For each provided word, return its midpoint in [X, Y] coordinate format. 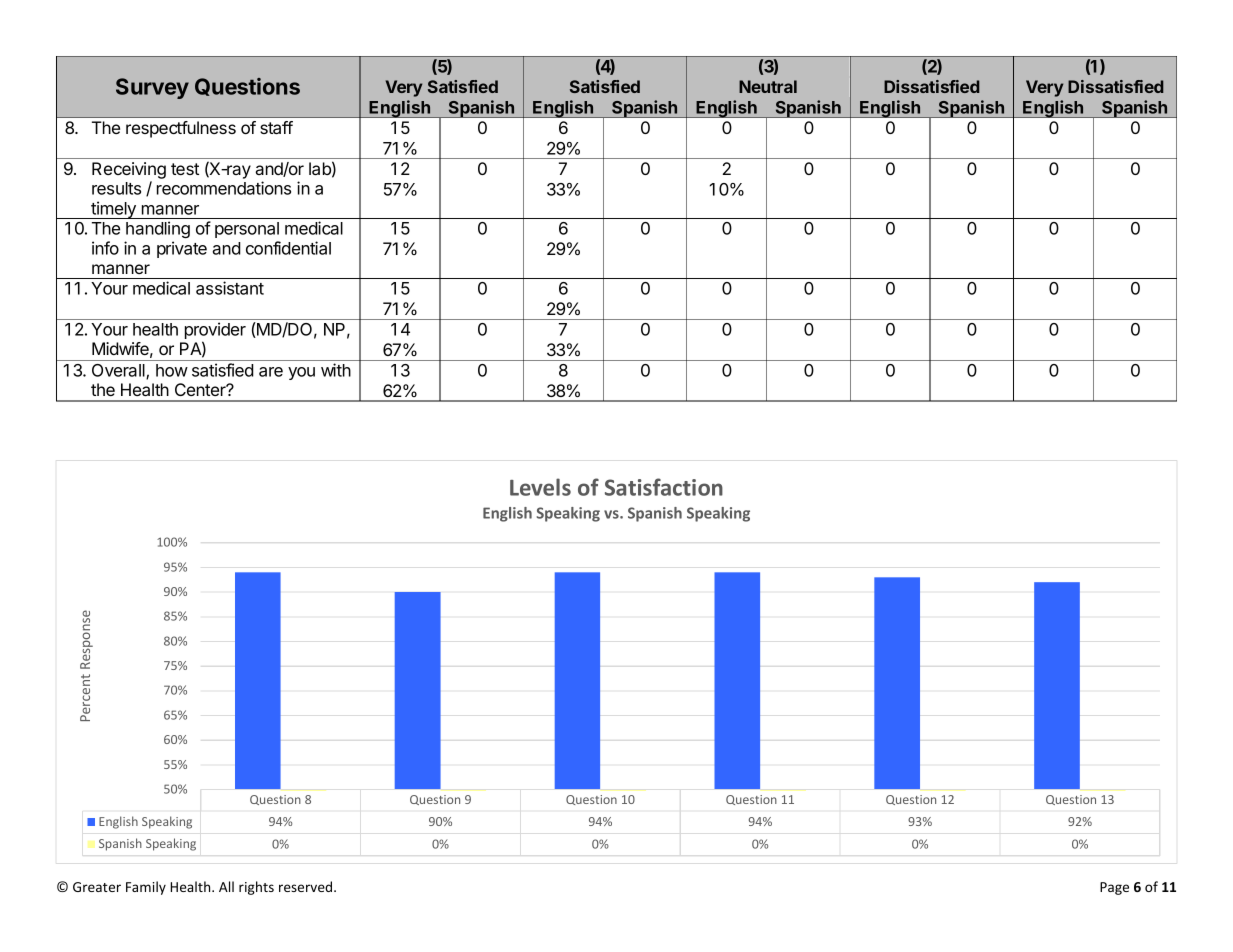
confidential [288, 248]
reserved [307, 886]
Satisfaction [664, 487]
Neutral [768, 86]
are [271, 372]
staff [276, 127]
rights [256, 888]
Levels [540, 487]
